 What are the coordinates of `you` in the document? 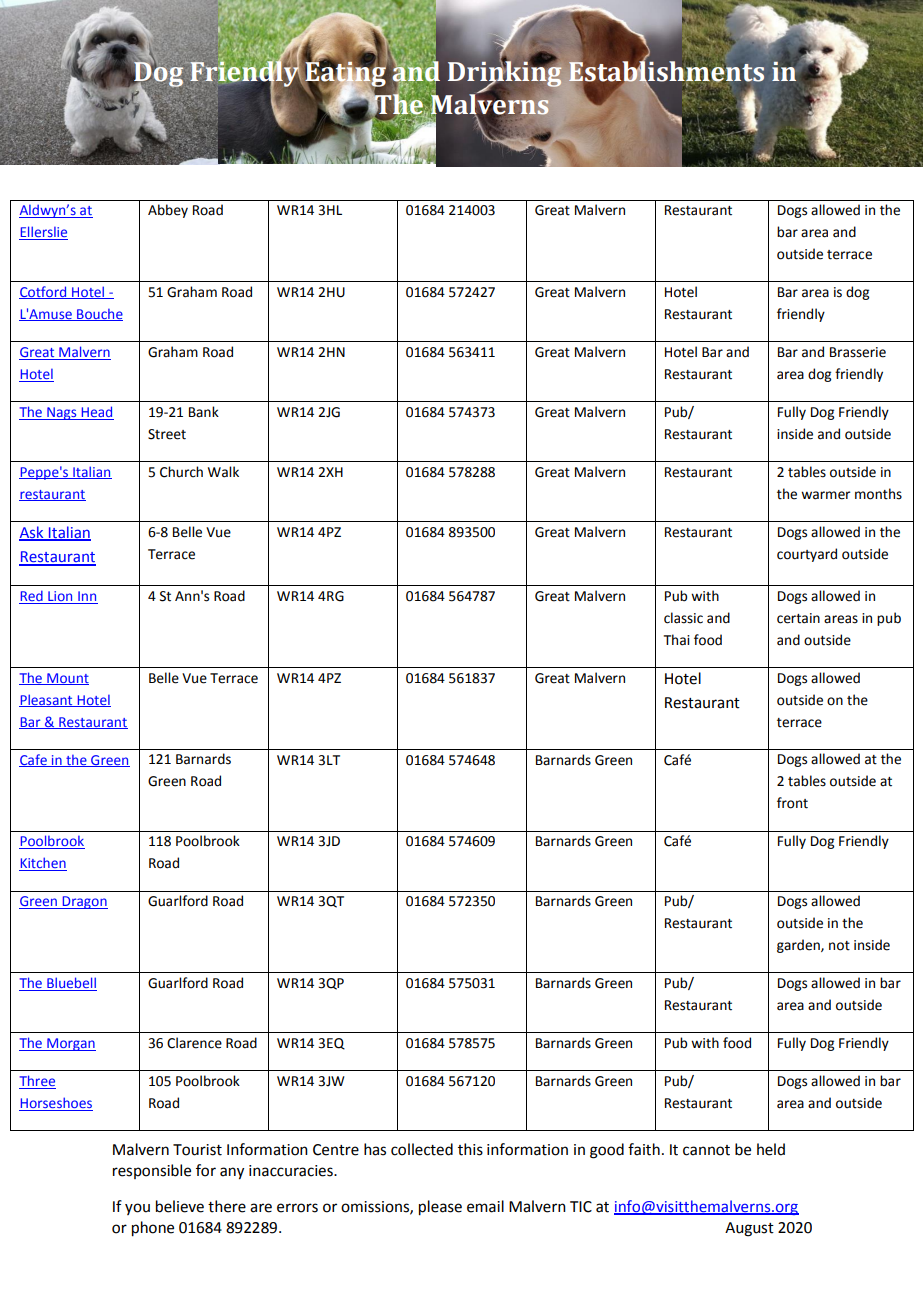 It's located at (137, 1209).
